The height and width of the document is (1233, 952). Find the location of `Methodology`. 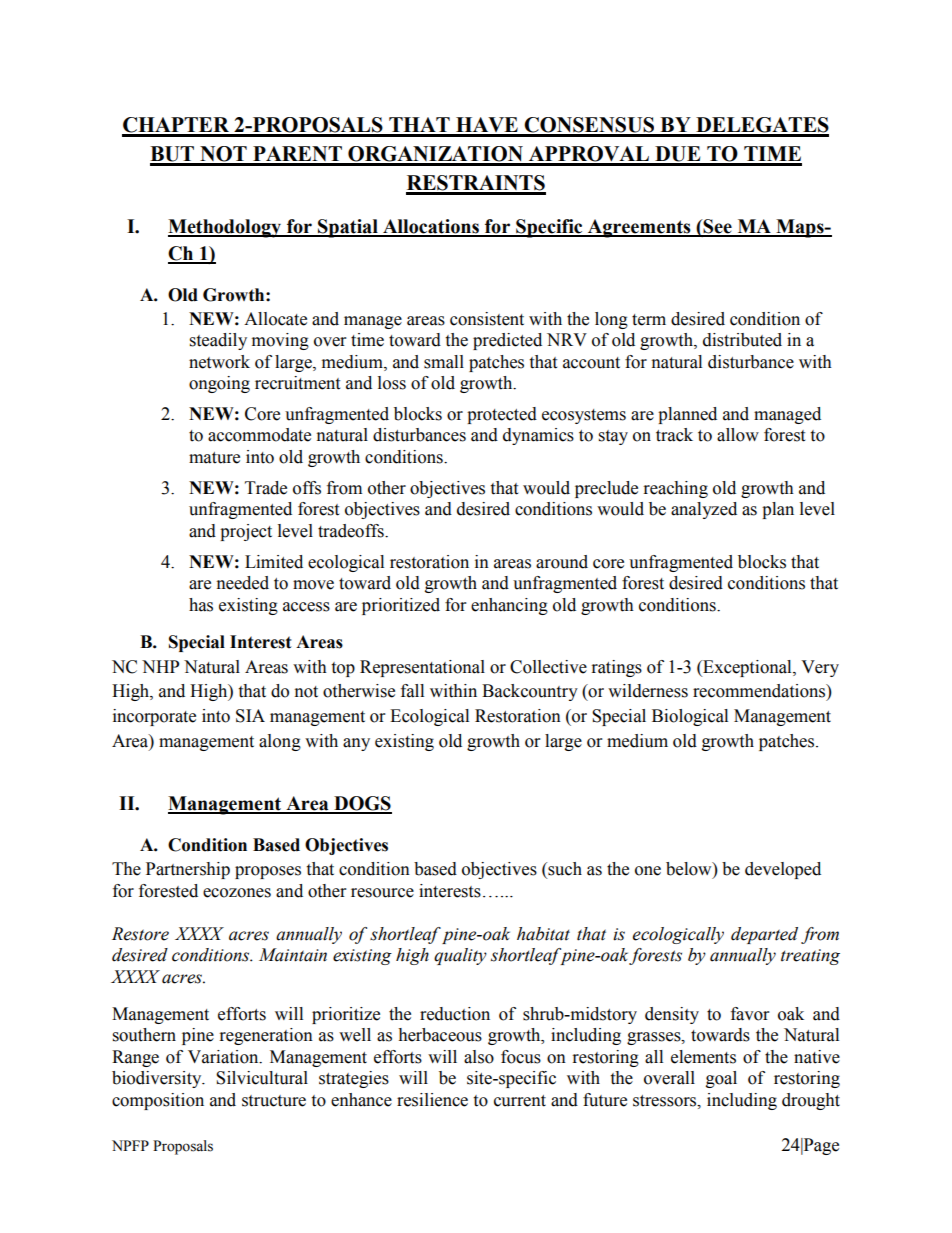

Methodology is located at coordinates (226, 228).
